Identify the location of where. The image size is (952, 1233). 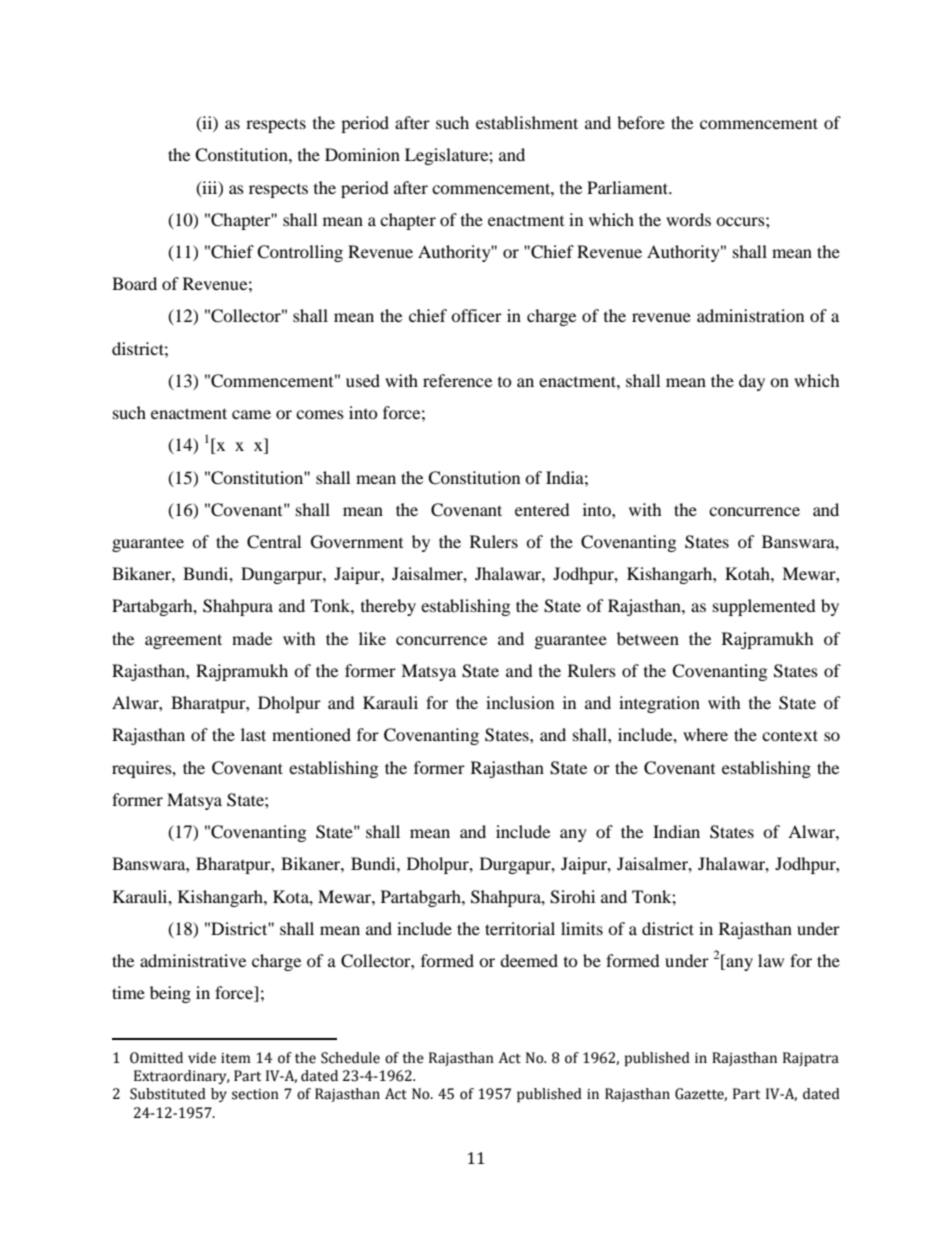
(705, 734).
